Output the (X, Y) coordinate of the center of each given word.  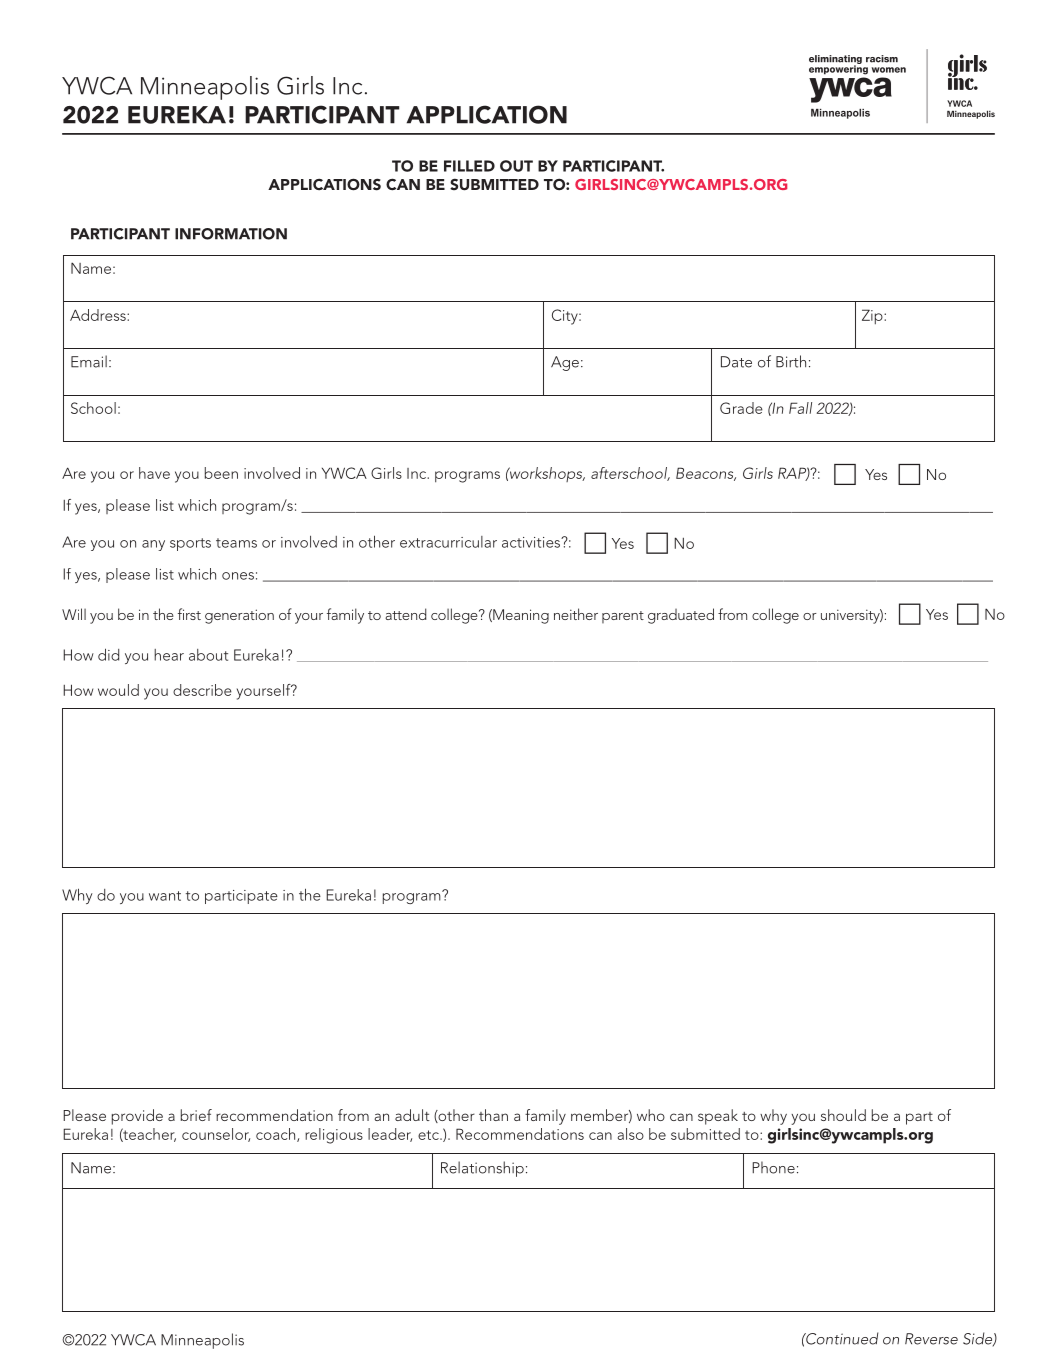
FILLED (469, 166)
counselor (216, 1135)
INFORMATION (231, 234)
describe (202, 690)
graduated (681, 616)
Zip (873, 316)
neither (576, 614)
